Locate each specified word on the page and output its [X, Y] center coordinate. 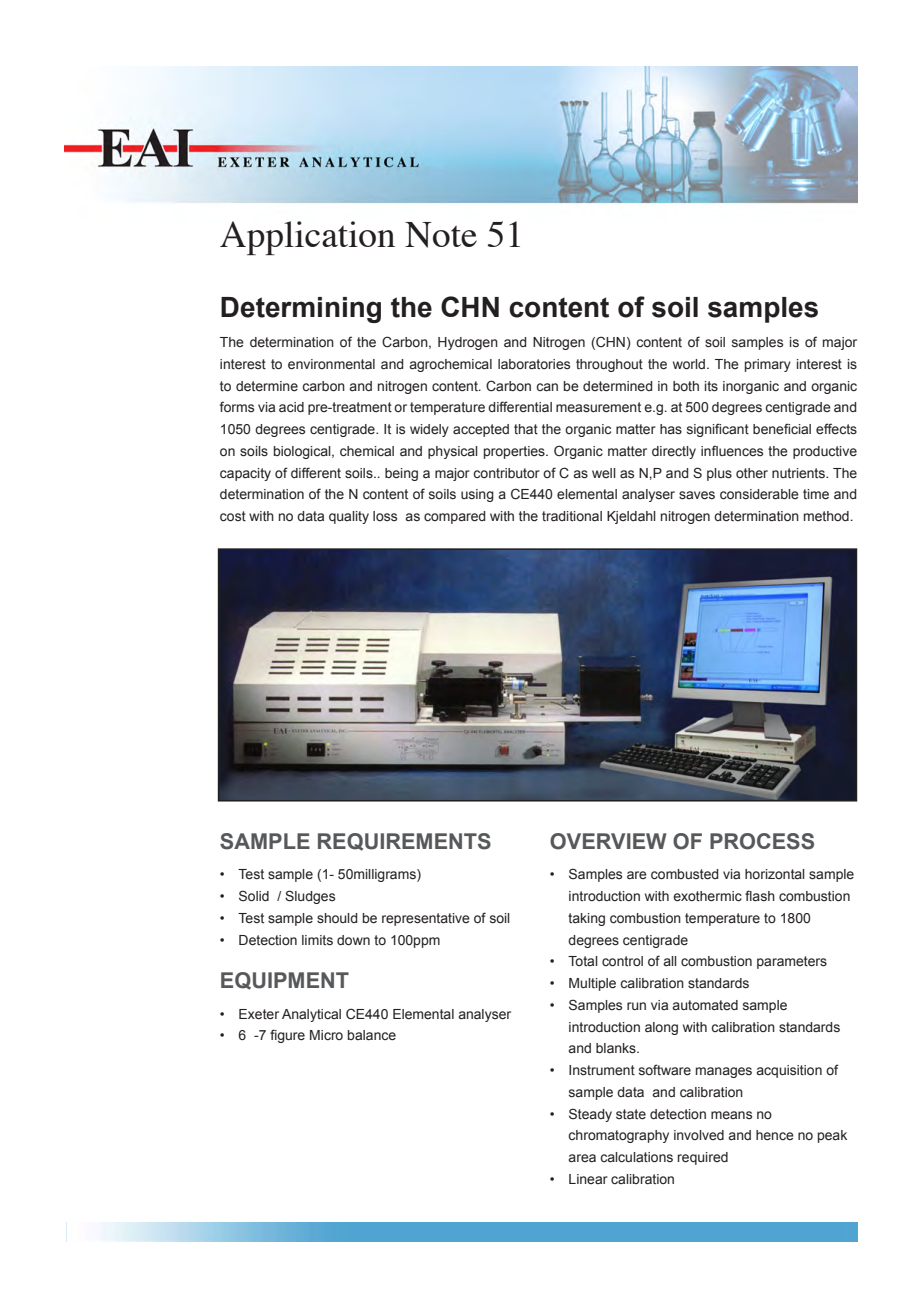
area [582, 1158]
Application [307, 238]
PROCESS [762, 841]
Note [441, 235]
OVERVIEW [608, 841]
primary [768, 365]
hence [775, 1135]
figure [287, 1036]
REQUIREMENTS [404, 842]
